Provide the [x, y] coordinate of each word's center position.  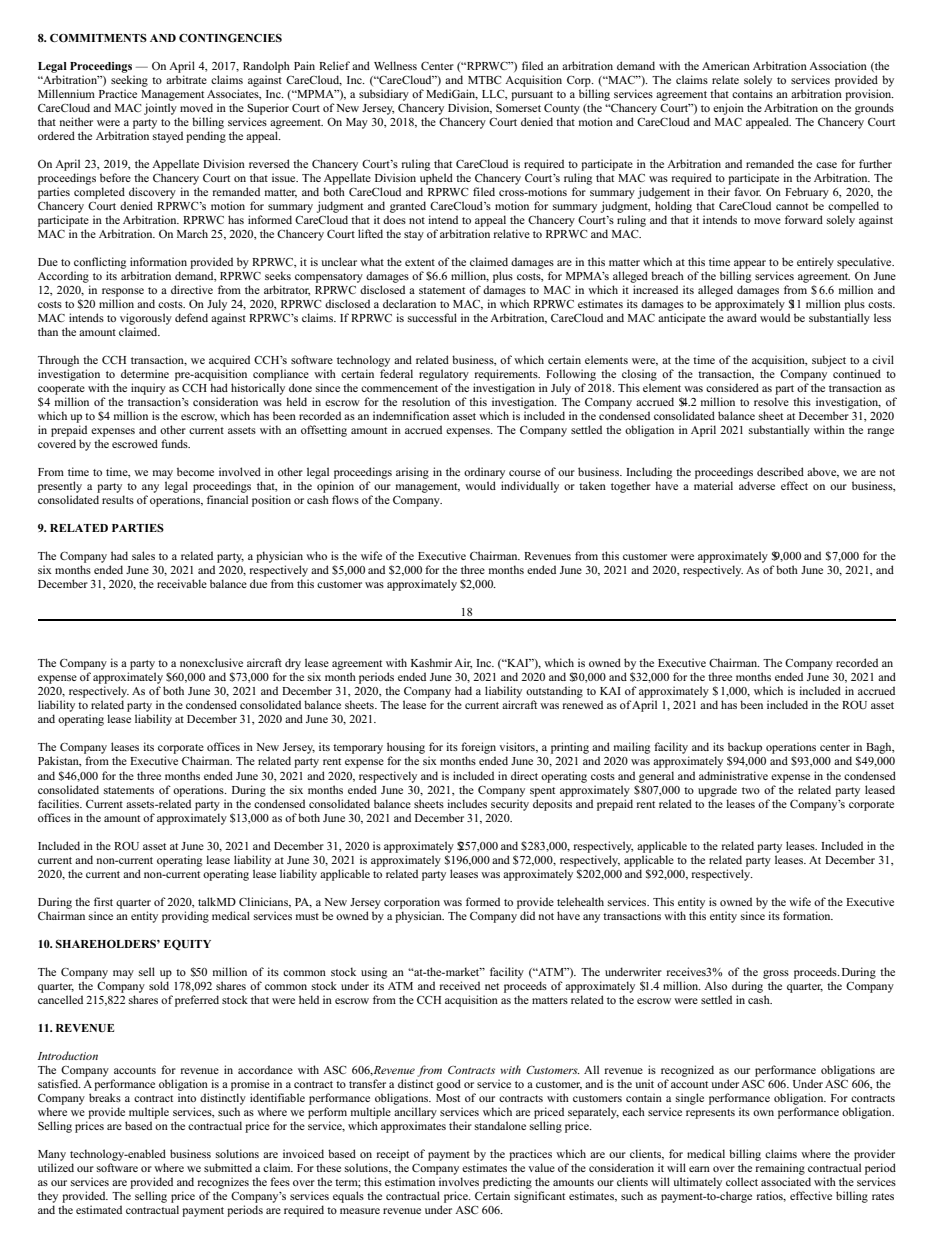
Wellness [395, 65]
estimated [99, 1209]
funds [175, 443]
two [751, 790]
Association [838, 65]
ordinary [484, 473]
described [780, 471]
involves [459, 1181]
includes [467, 803]
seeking [129, 81]
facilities [60, 803]
